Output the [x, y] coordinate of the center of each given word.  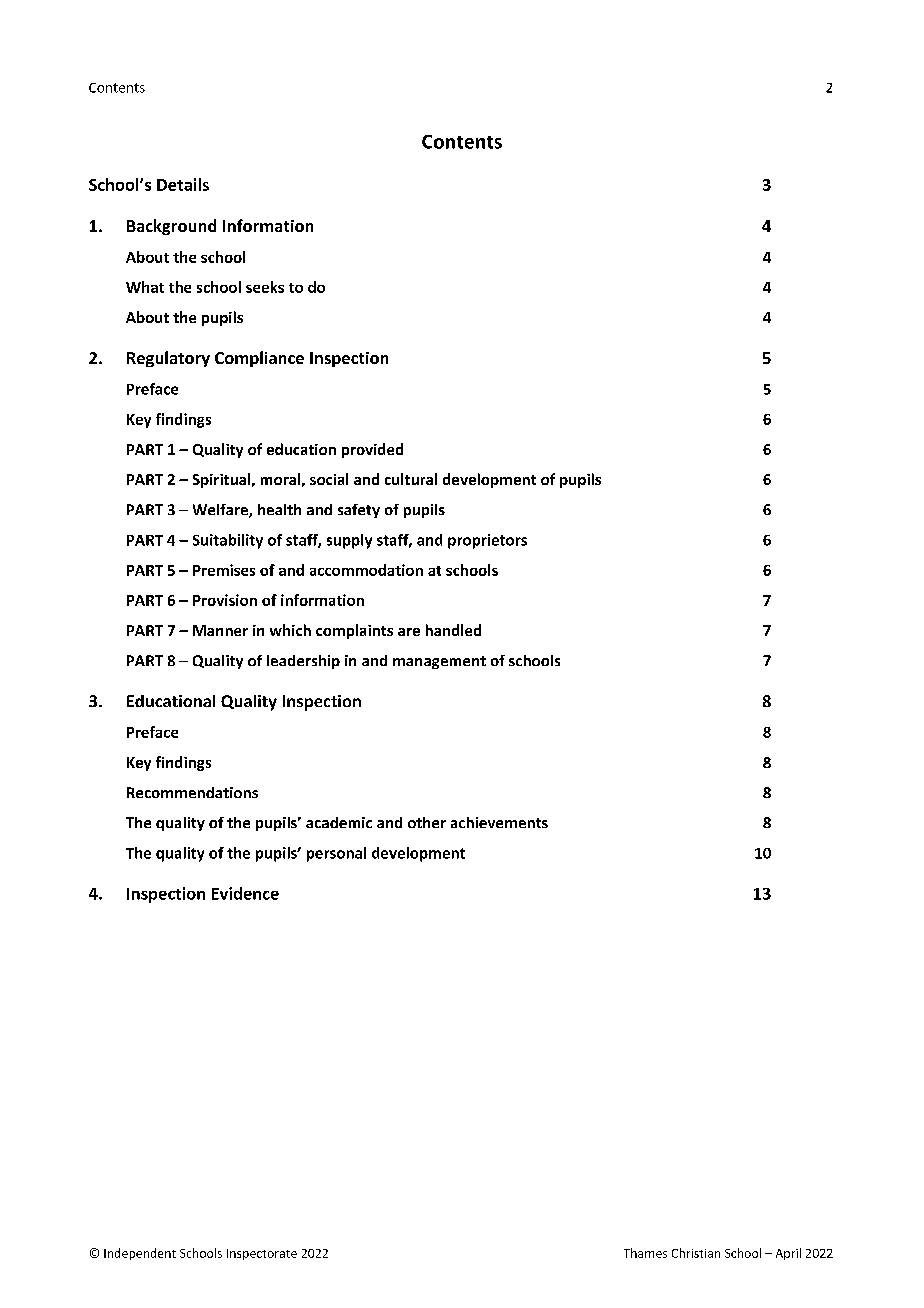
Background [171, 227]
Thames [645, 1253]
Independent [140, 1254]
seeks [265, 287]
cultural [411, 479]
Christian [696, 1253]
